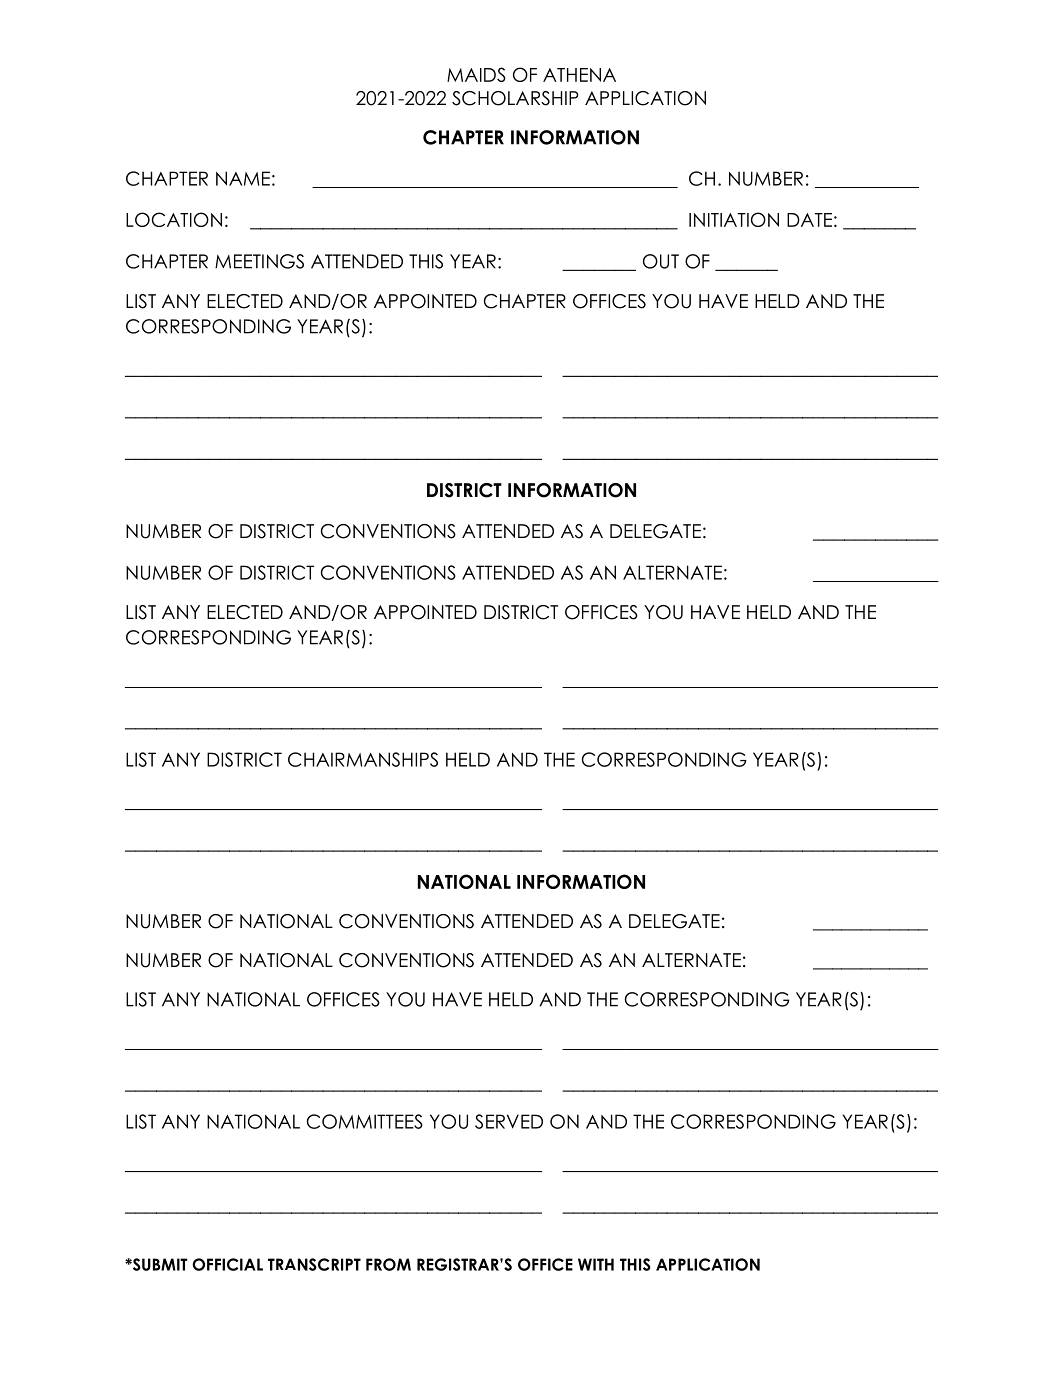 This screenshot has height=1376, width=1063. Describe the element at coordinates (314, 1264) in the screenshot. I see `TRANSCRIPT` at that location.
